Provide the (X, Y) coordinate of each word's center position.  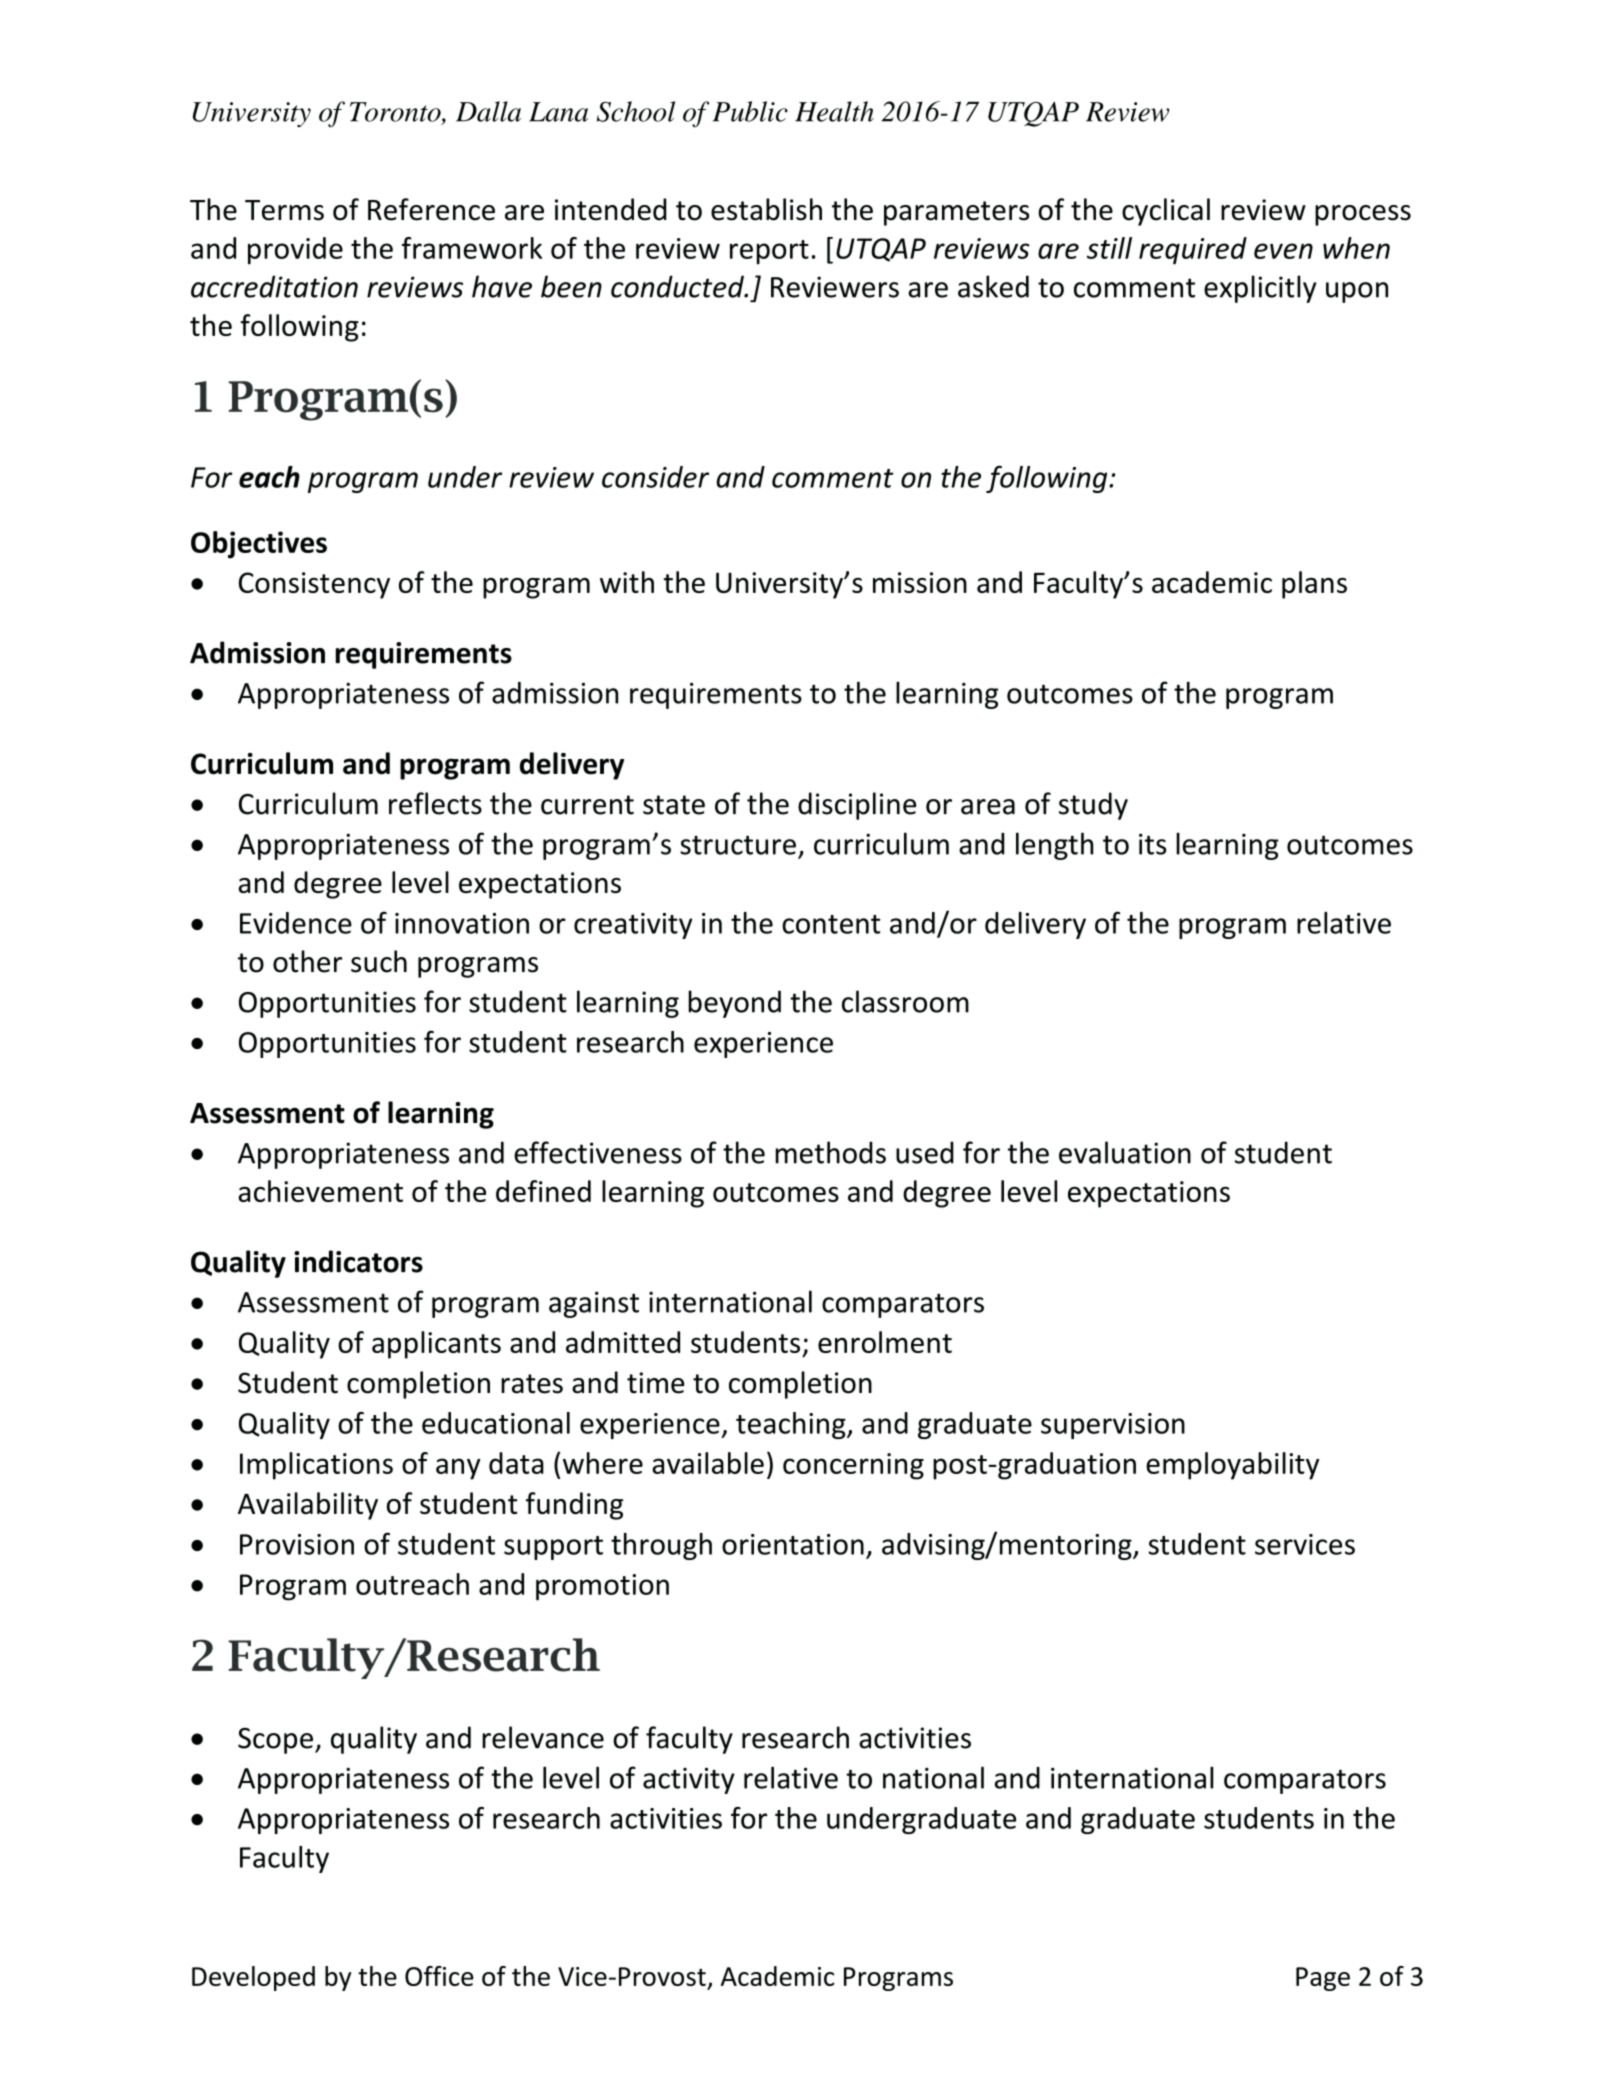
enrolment (885, 1342)
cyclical (1166, 212)
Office (439, 1976)
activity (689, 1780)
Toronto (396, 113)
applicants (436, 1345)
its (1152, 844)
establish (766, 209)
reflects (435, 803)
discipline (857, 806)
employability (1232, 1466)
